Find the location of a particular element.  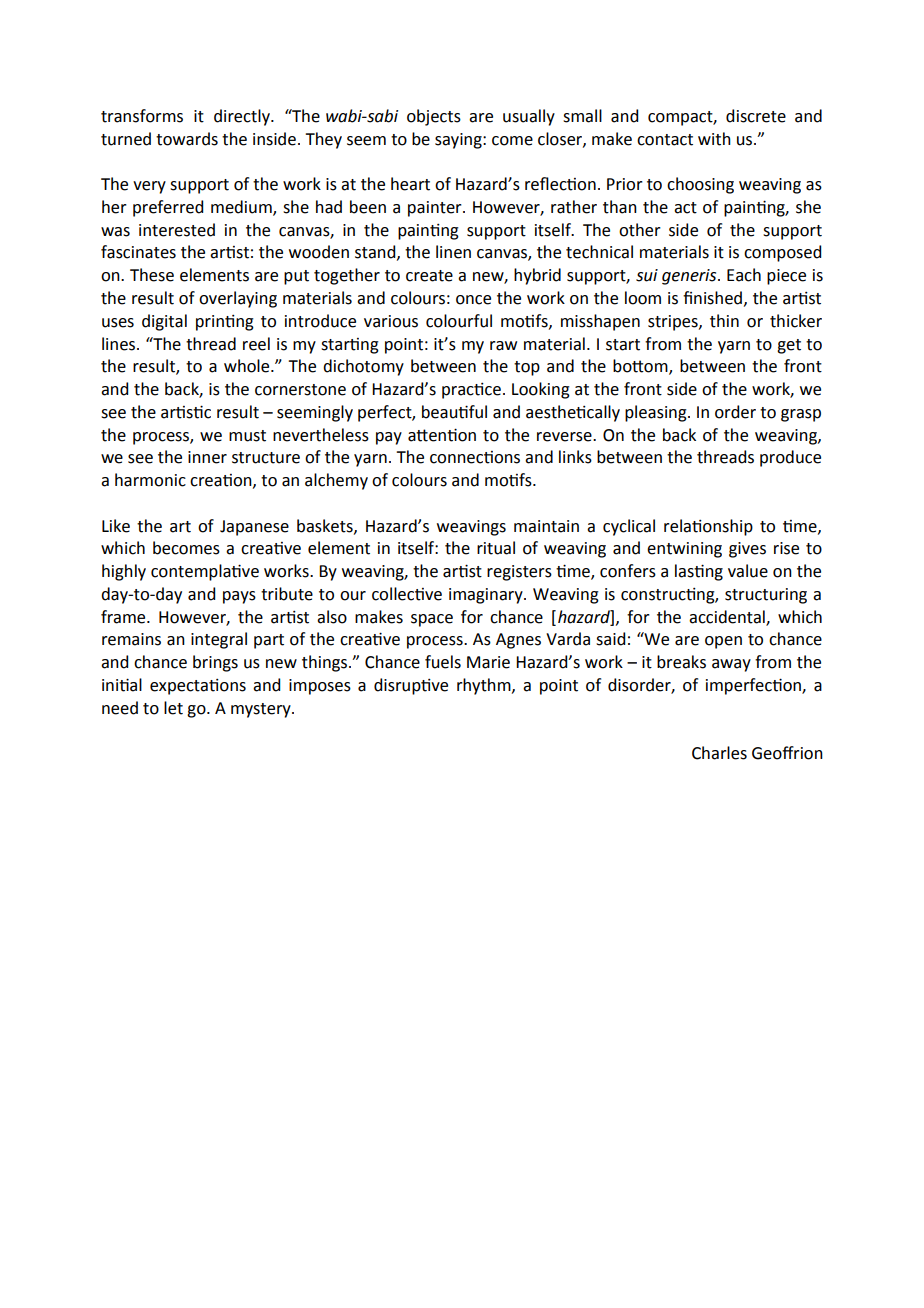

with is located at coordinates (714, 139).
